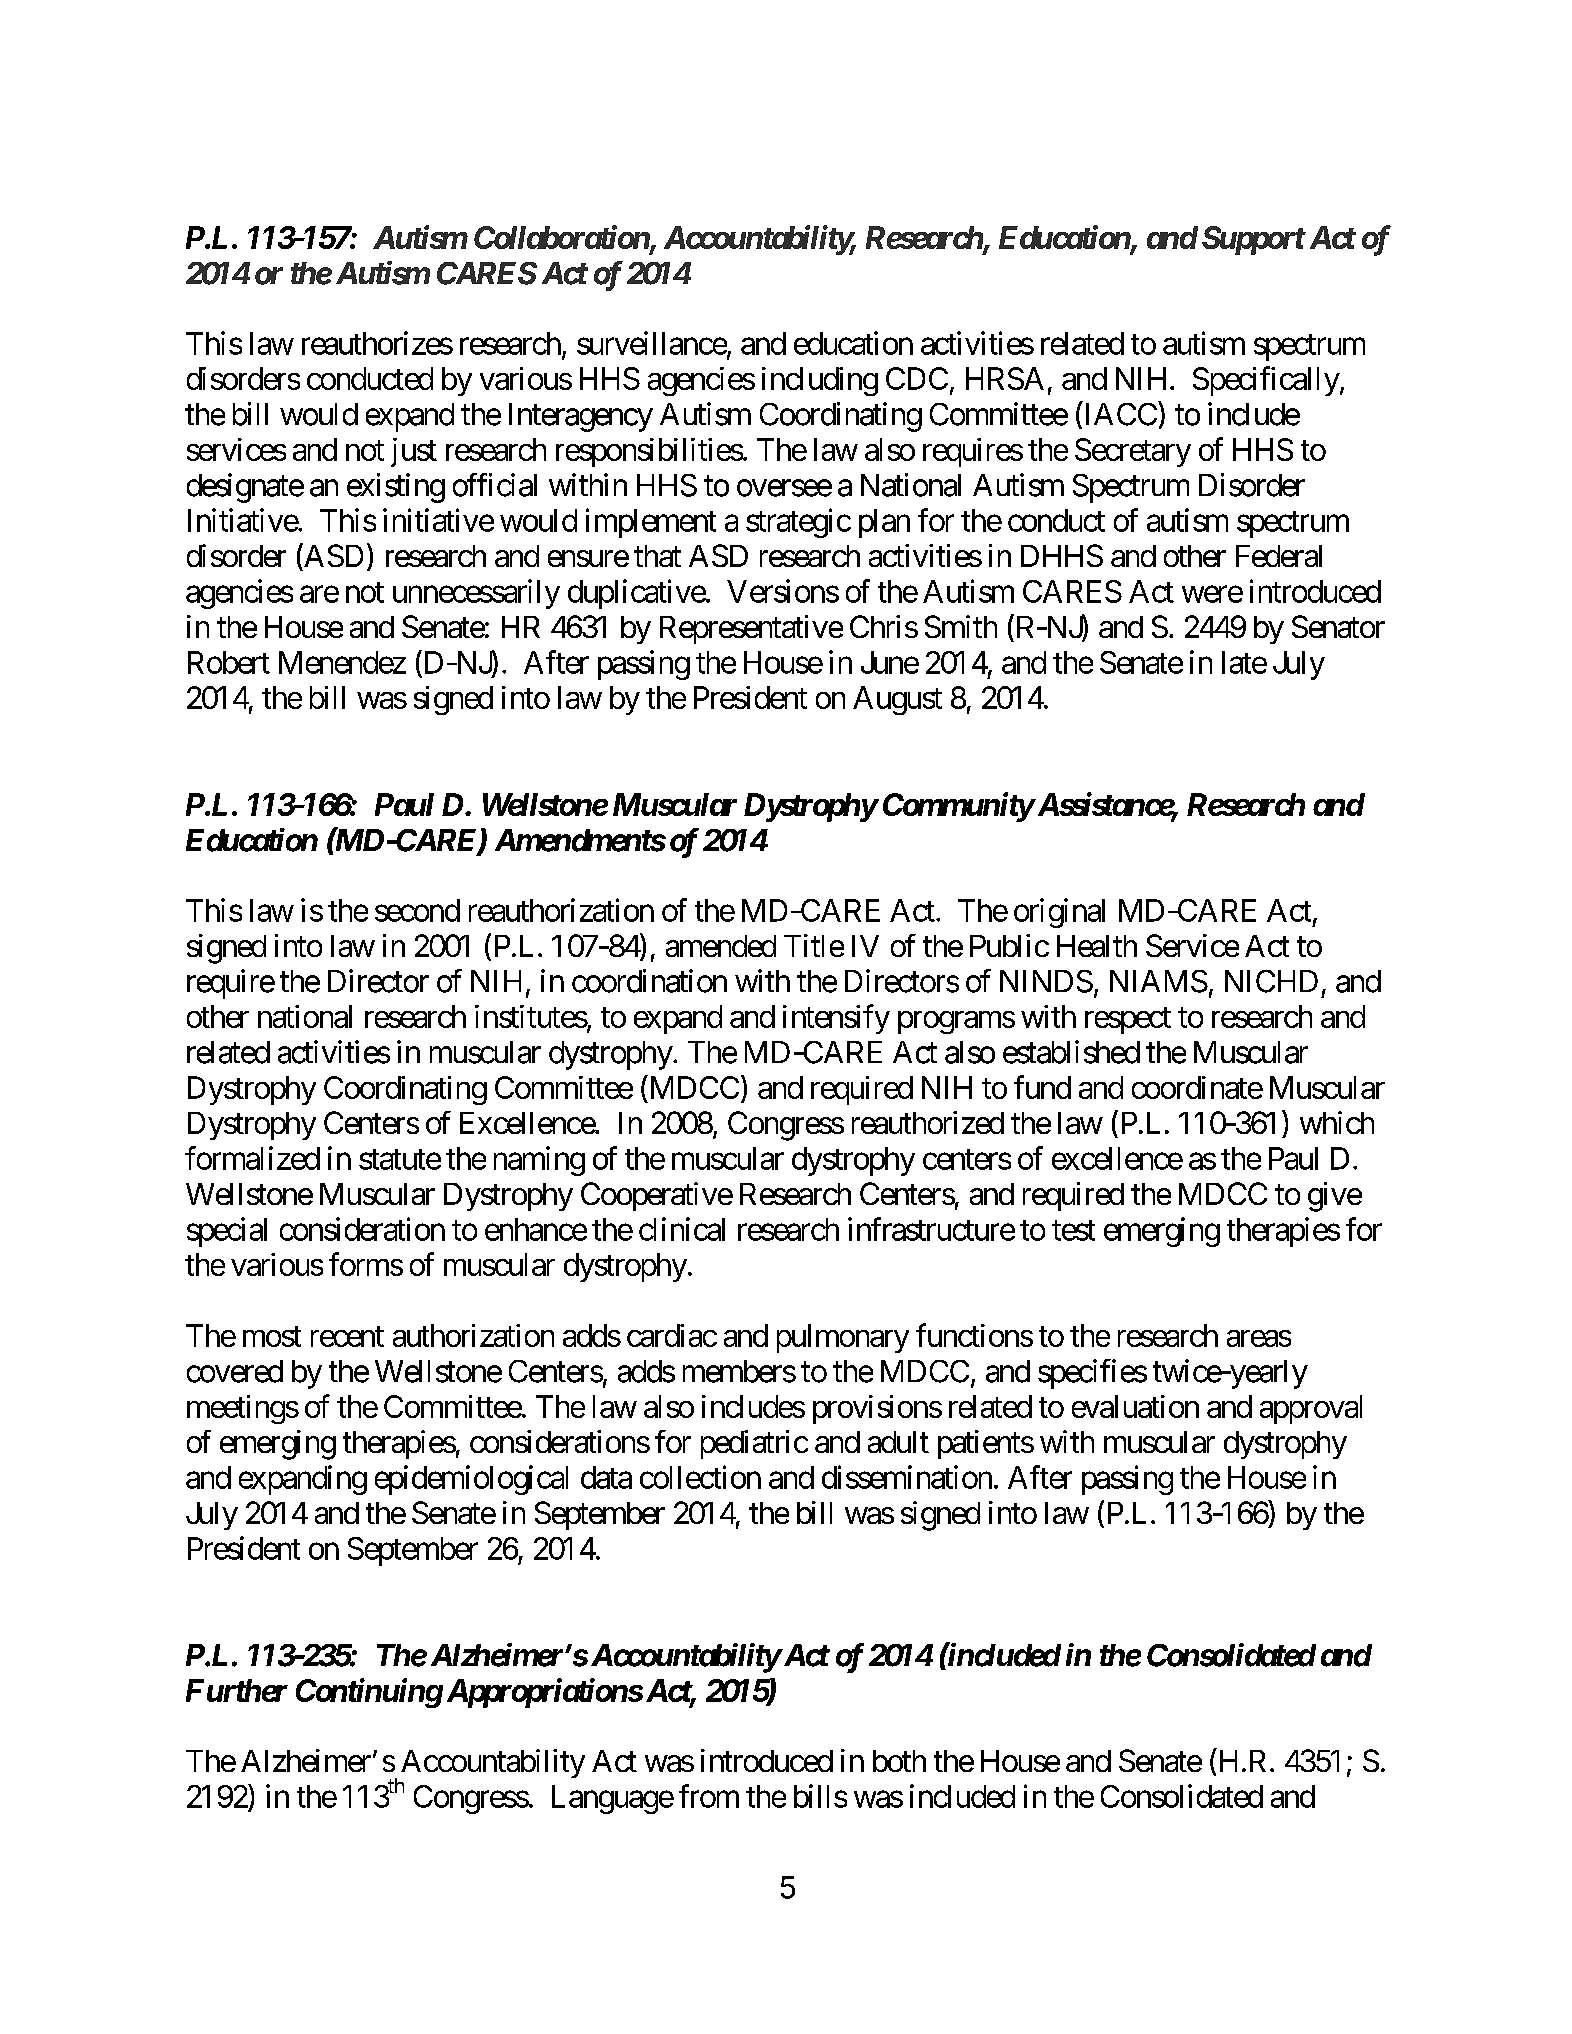 This screenshot has height=2034, width=1572. What do you see at coordinates (897, 700) in the screenshot?
I see `August` at bounding box center [897, 700].
